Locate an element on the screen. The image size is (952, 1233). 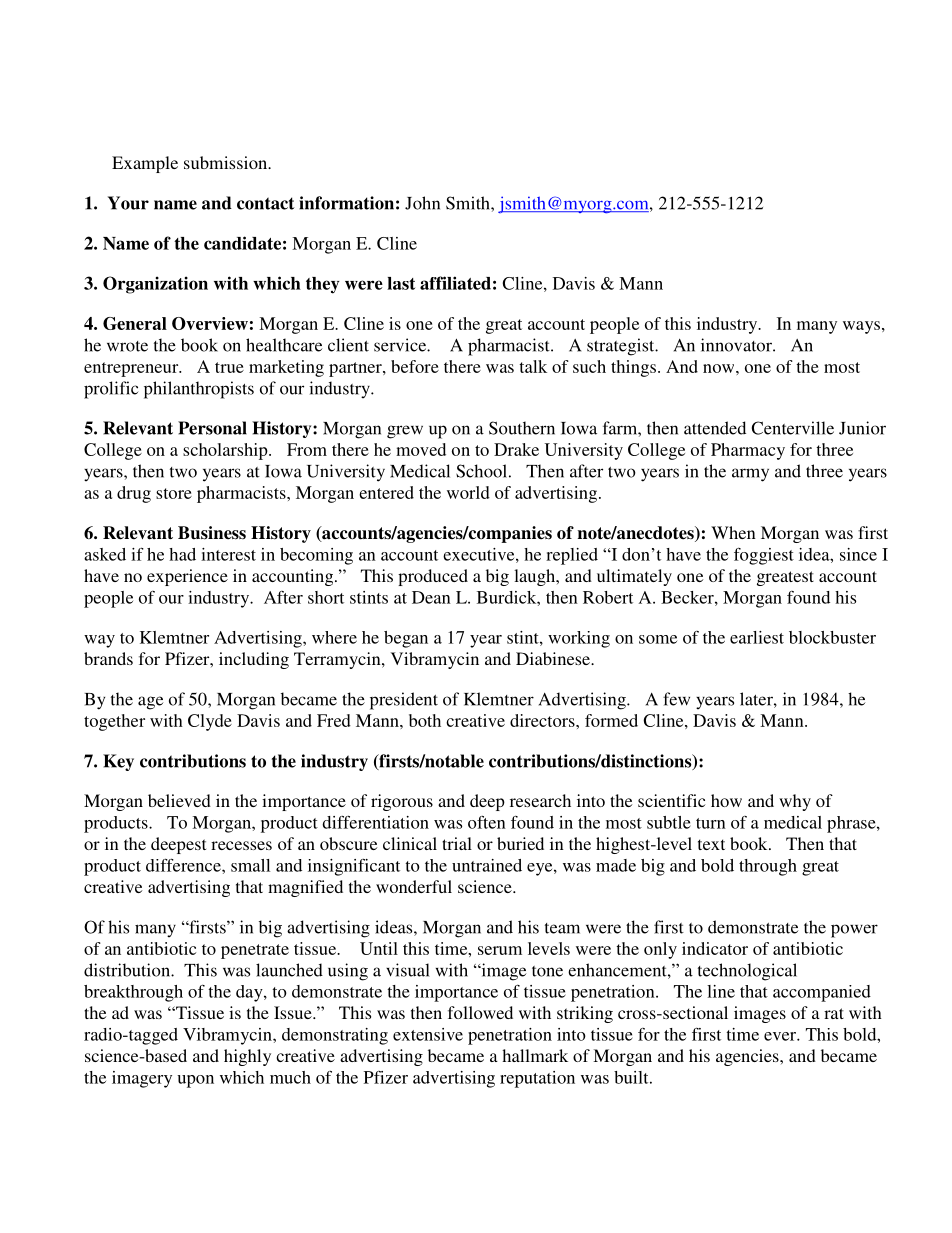
upon is located at coordinates (195, 1081).
